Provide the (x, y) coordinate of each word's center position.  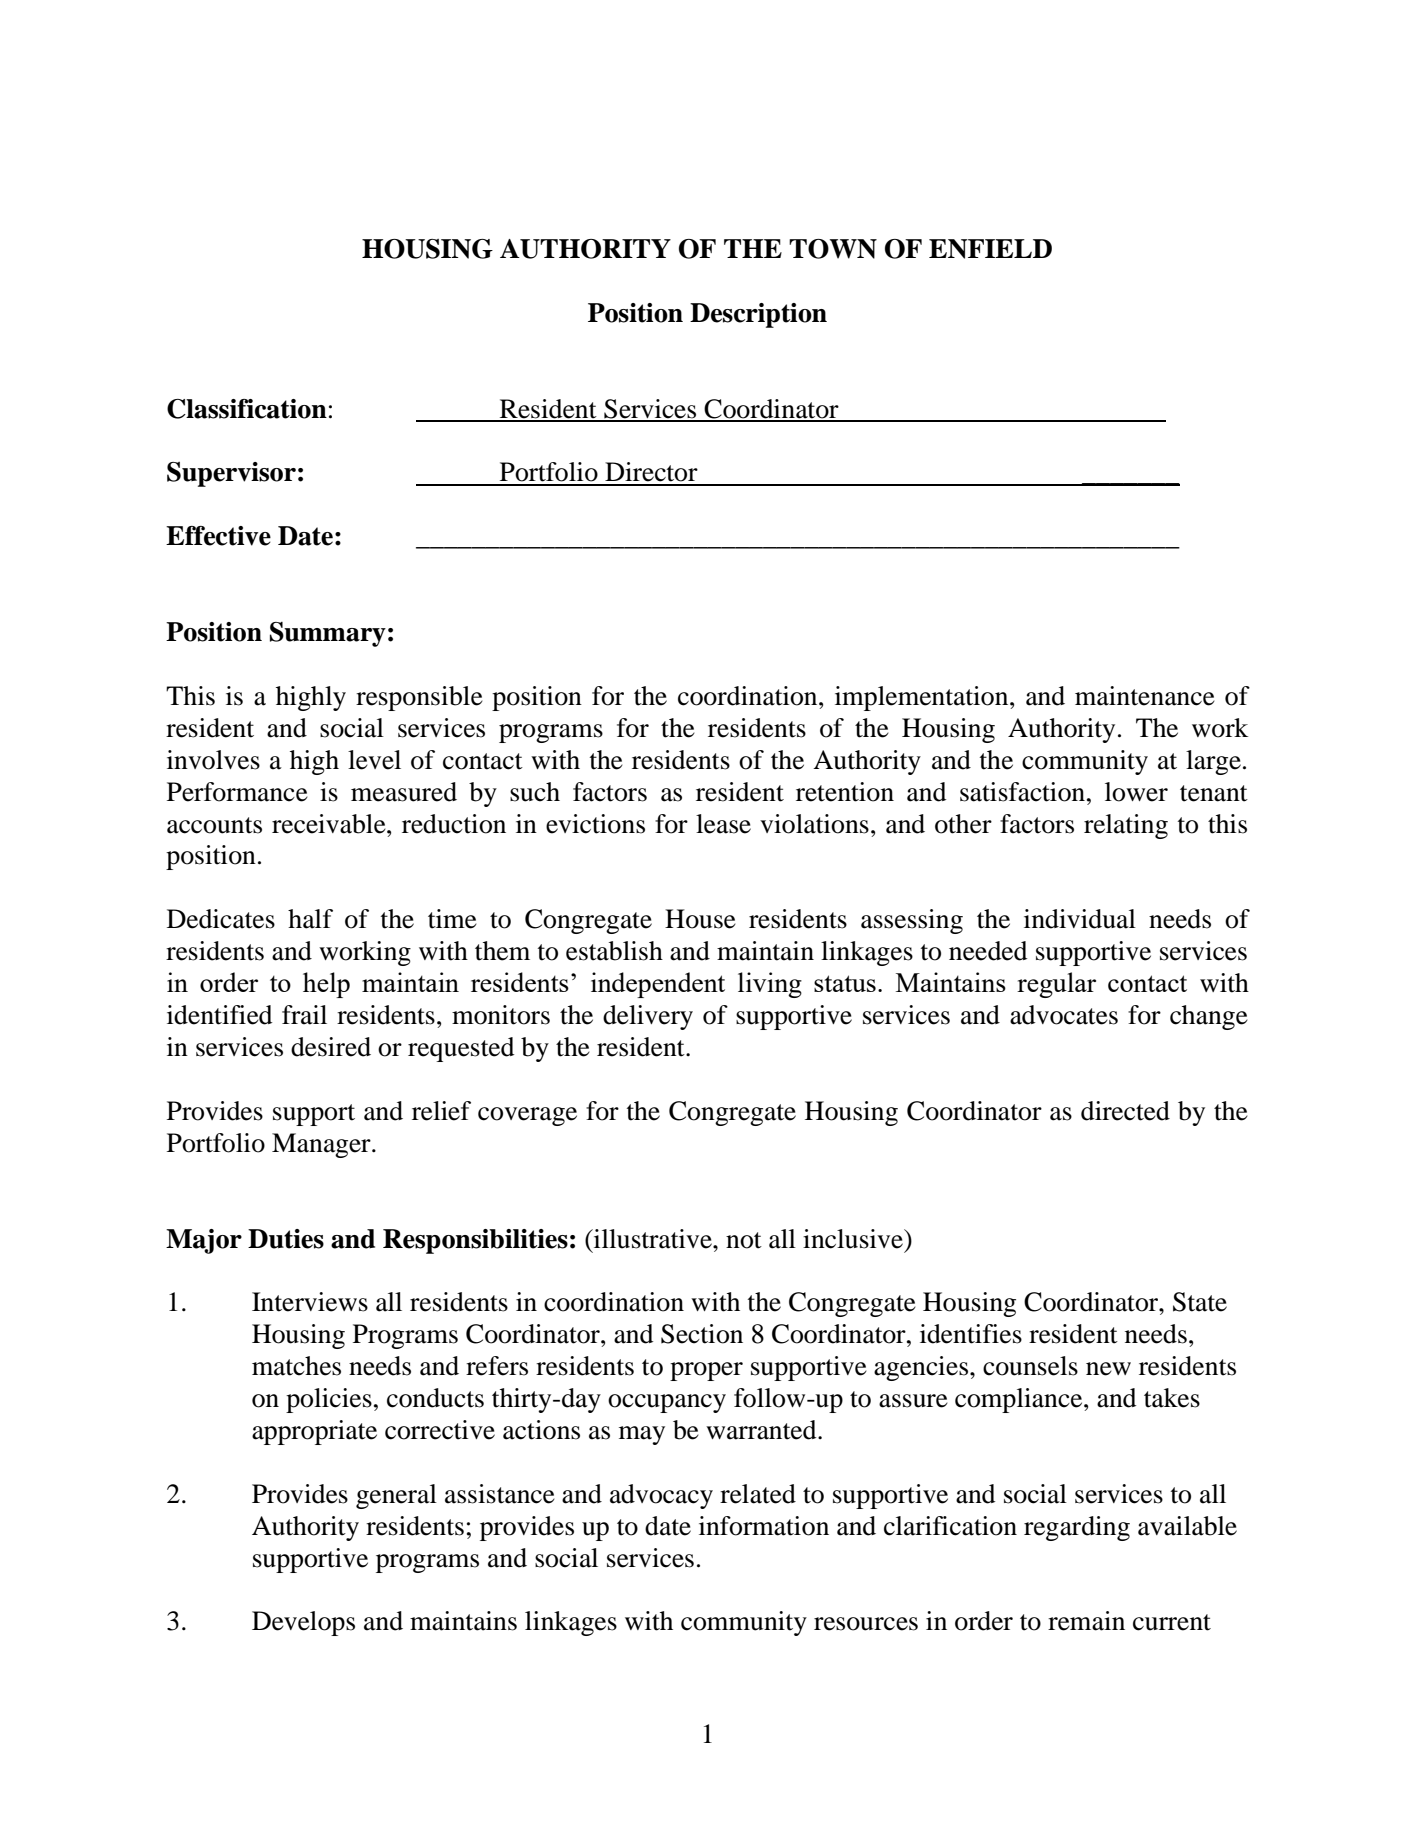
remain (1086, 1621)
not (744, 1240)
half (310, 919)
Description (758, 315)
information (764, 1526)
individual (1080, 919)
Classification (247, 409)
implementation (923, 698)
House (700, 919)
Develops (303, 1623)
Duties (286, 1239)
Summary (328, 634)
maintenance (1145, 696)
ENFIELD (990, 249)
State (1200, 1302)
